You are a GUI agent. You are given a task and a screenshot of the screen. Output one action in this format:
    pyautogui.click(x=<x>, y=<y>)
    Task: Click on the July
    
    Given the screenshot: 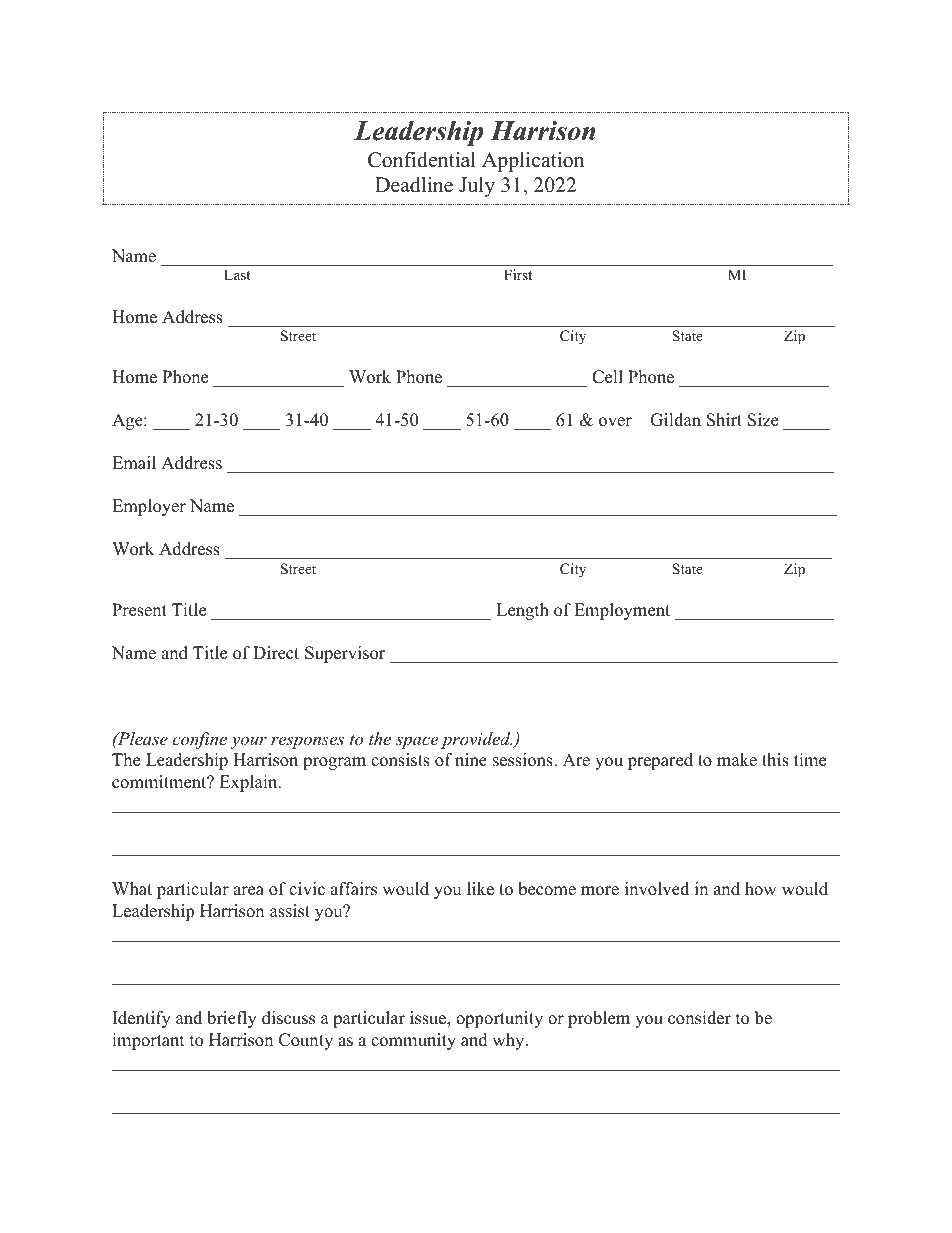 What is the action you would take?
    pyautogui.click(x=477, y=187)
